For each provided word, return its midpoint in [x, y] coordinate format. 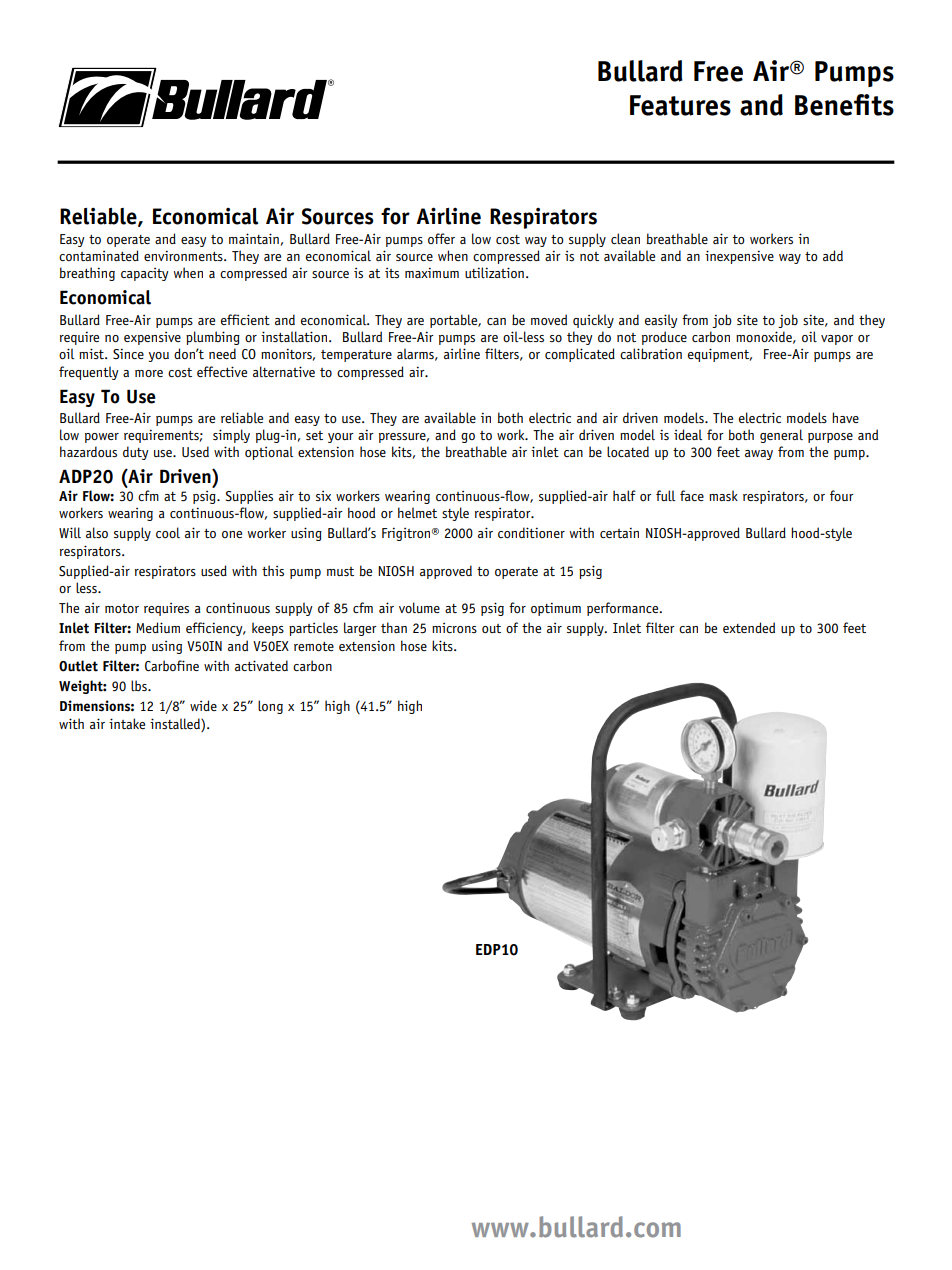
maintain [254, 238]
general [781, 436]
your [341, 438]
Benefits [844, 105]
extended [749, 627]
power [102, 438]
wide [203, 705]
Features [680, 105]
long [270, 707]
